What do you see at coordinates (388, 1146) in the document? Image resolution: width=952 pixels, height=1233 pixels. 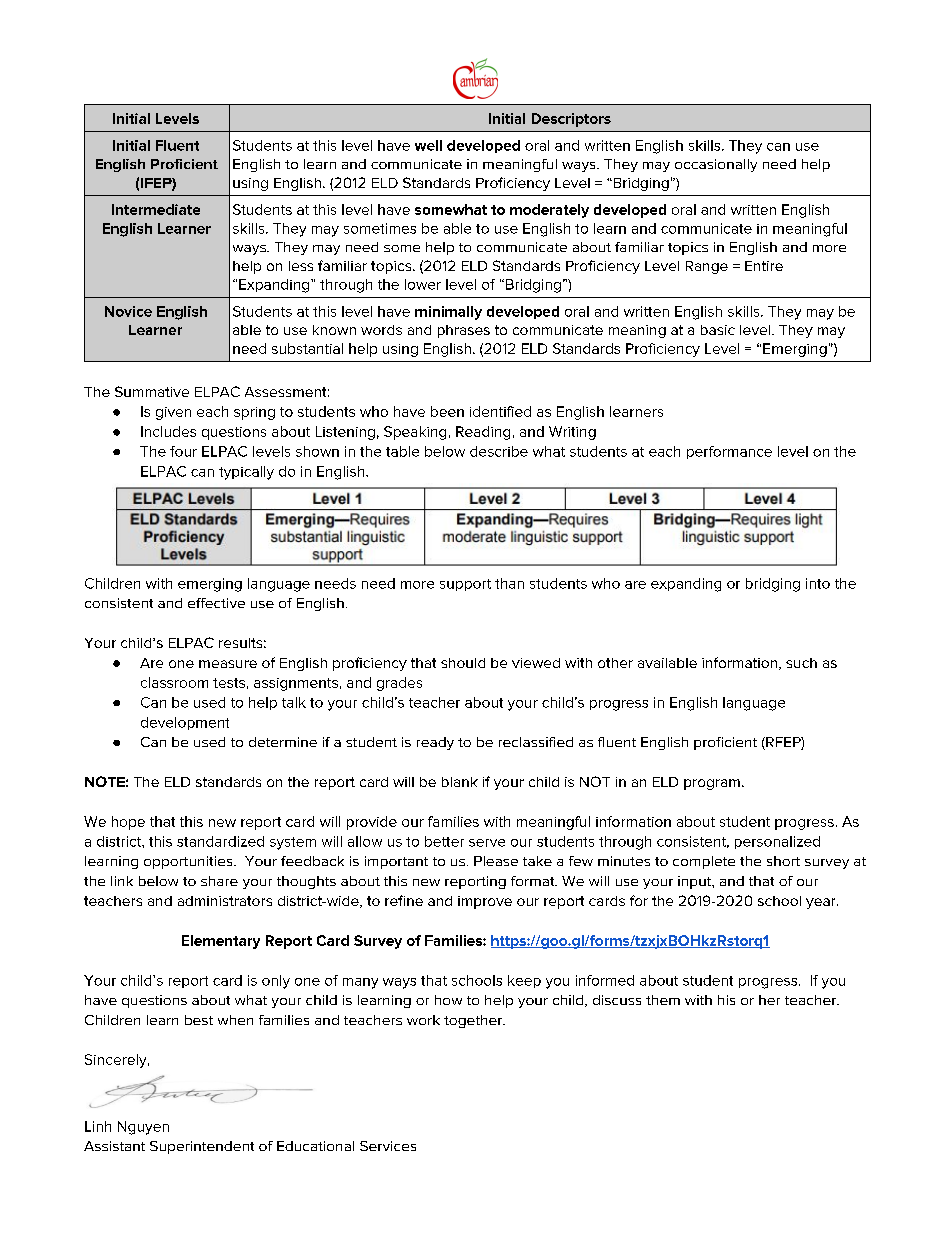 I see `Services` at bounding box center [388, 1146].
